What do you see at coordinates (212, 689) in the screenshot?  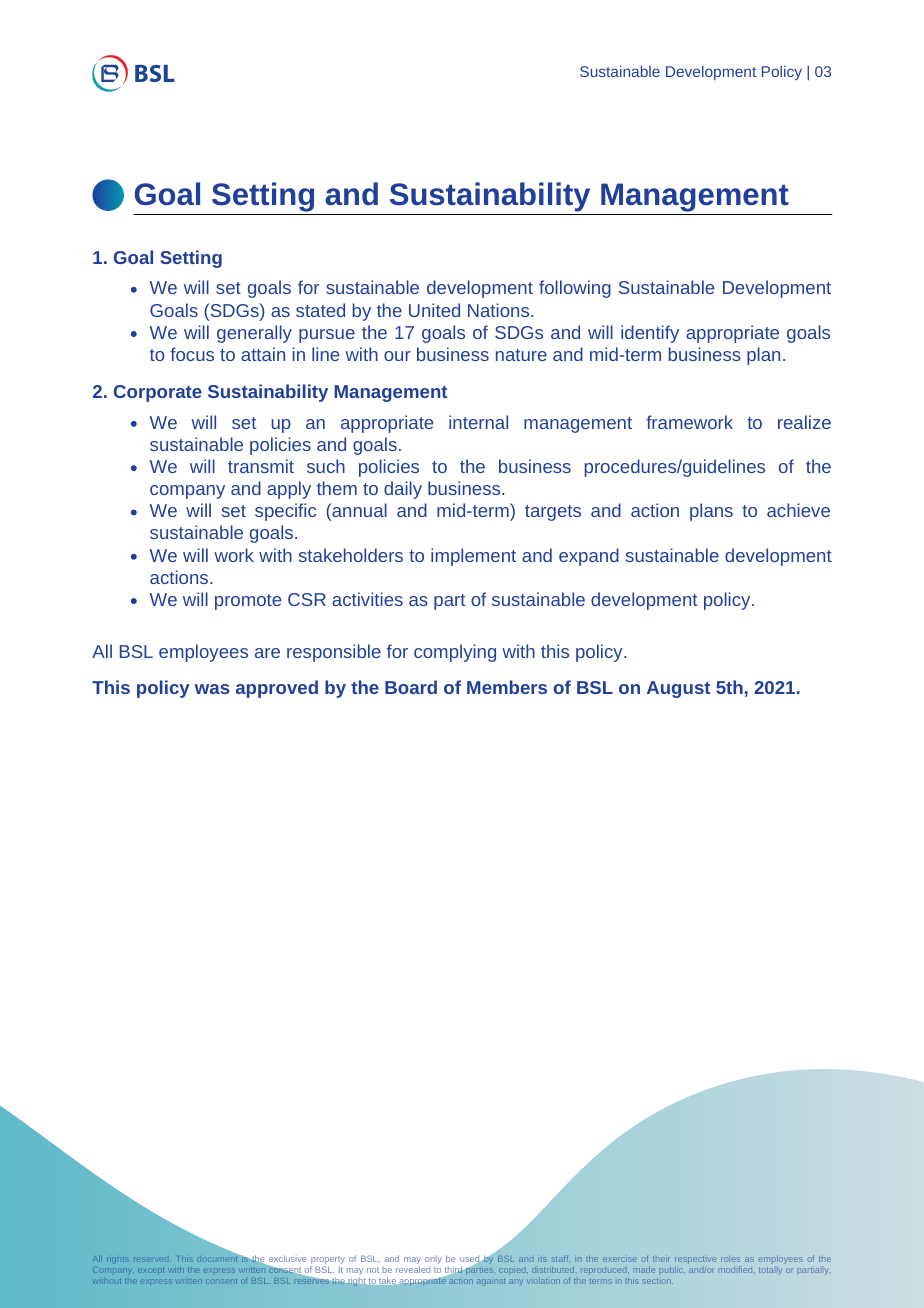 I see `was` at bounding box center [212, 689].
